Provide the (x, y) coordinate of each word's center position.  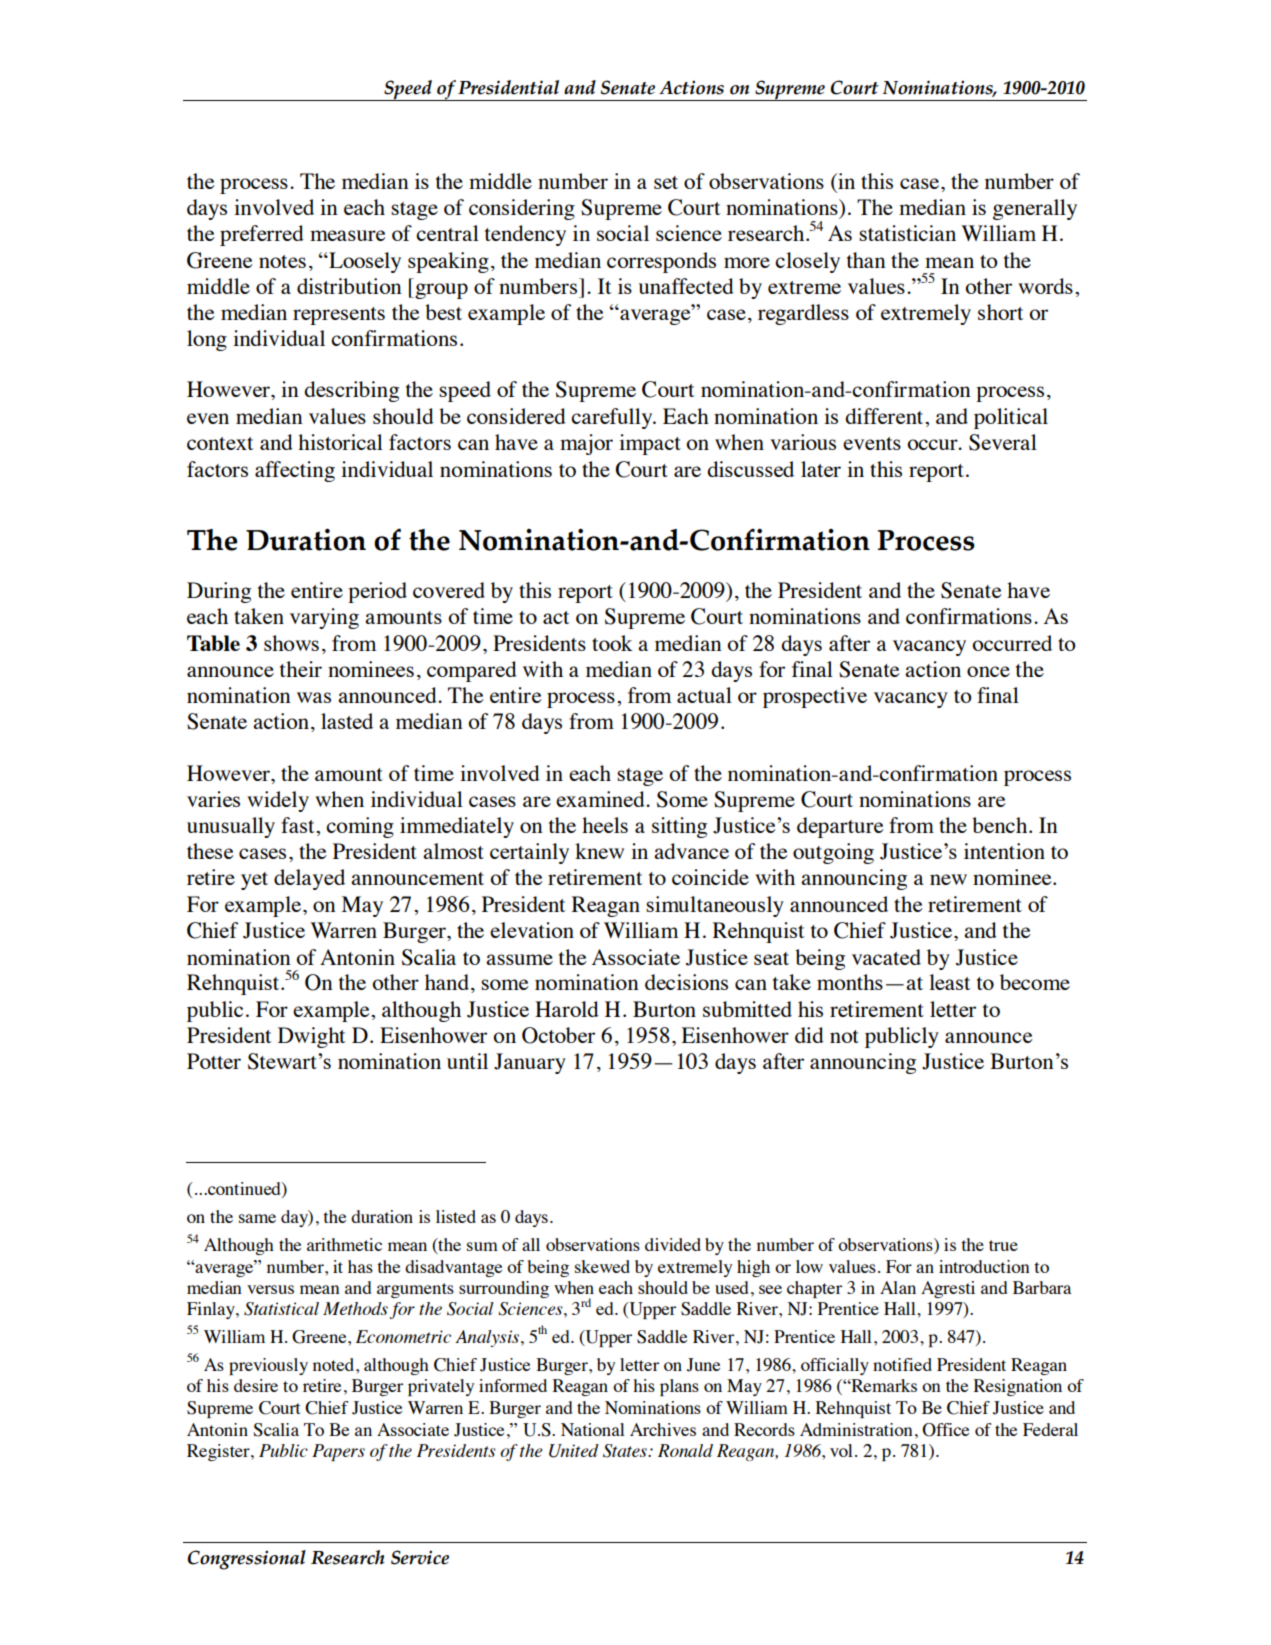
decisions (686, 982)
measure (348, 235)
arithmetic (344, 1244)
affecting (295, 471)
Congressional (247, 1560)
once (988, 671)
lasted (347, 721)
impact (650, 444)
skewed (602, 1266)
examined (601, 799)
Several (1003, 442)
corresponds (661, 262)
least (949, 982)
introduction (984, 1266)
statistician (907, 233)
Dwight (311, 1037)
